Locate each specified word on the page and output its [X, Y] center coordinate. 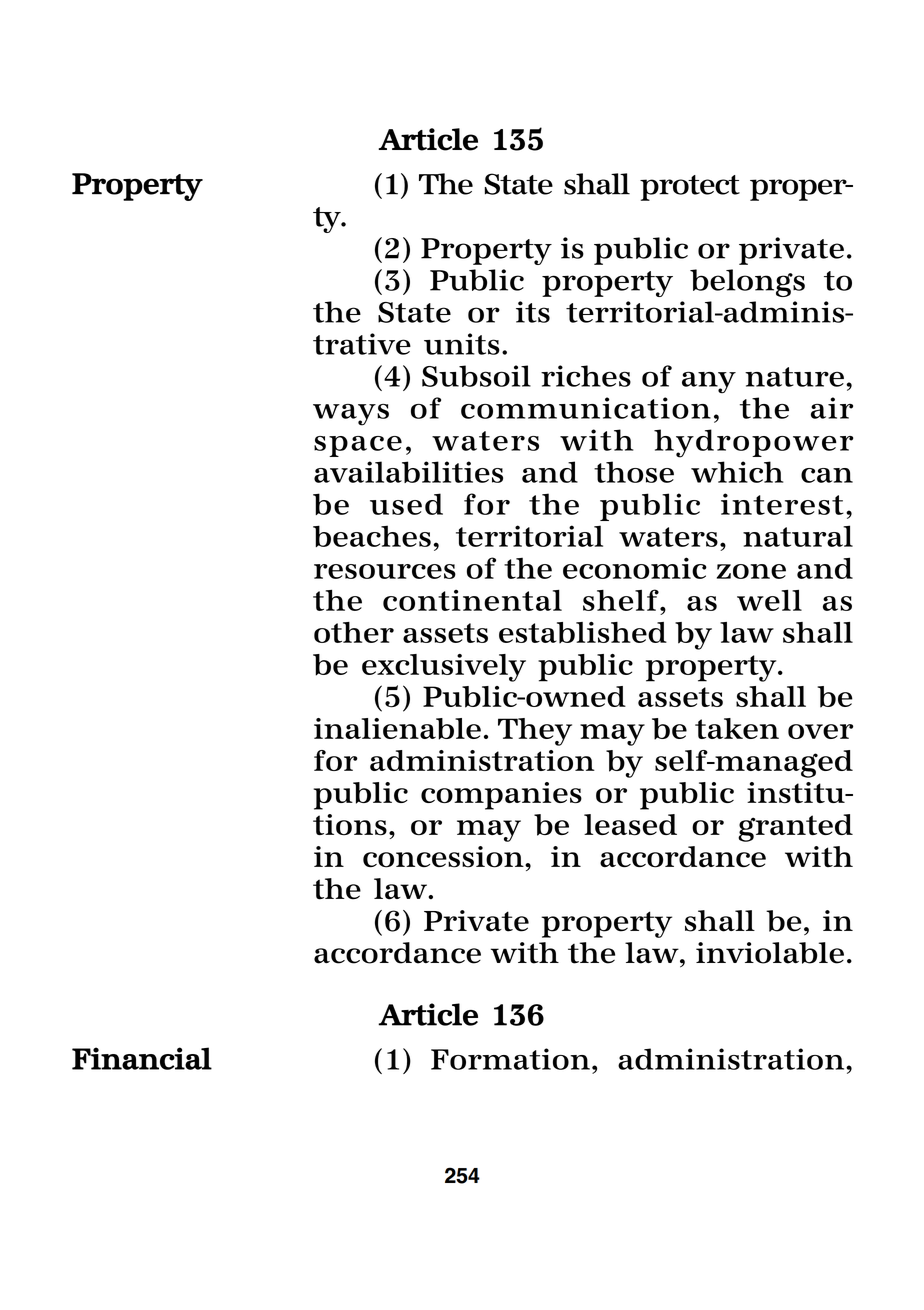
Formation [510, 1059]
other [354, 632]
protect [690, 188]
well [769, 600]
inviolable [770, 953]
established [583, 632]
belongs [747, 283]
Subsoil [476, 376]
